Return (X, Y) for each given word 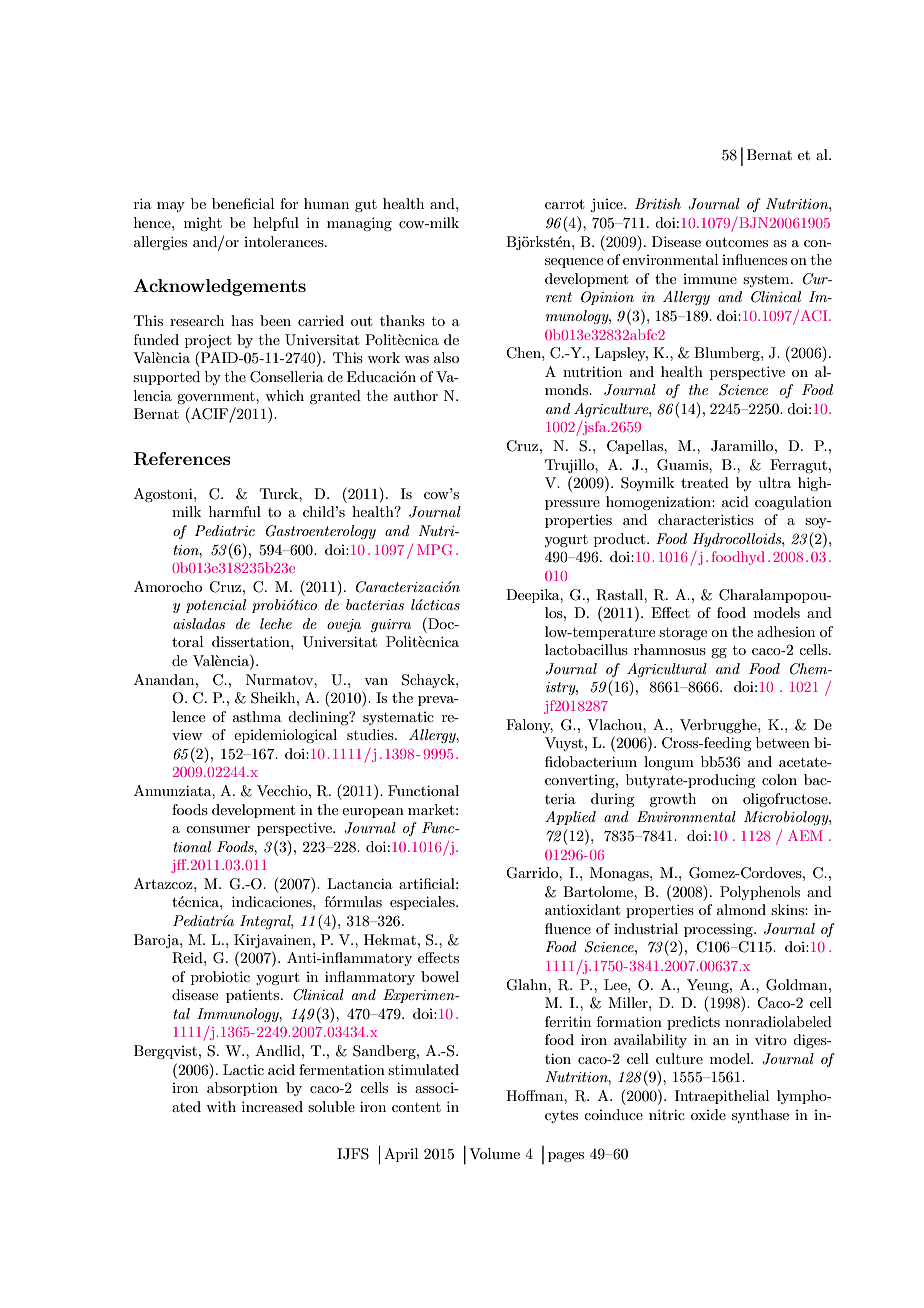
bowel (440, 976)
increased (272, 1106)
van (376, 681)
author (416, 395)
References (182, 459)
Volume (494, 1153)
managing (359, 224)
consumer (218, 829)
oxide (708, 1114)
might (203, 224)
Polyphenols (760, 893)
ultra (775, 482)
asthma (257, 716)
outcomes (737, 242)
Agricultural (667, 670)
